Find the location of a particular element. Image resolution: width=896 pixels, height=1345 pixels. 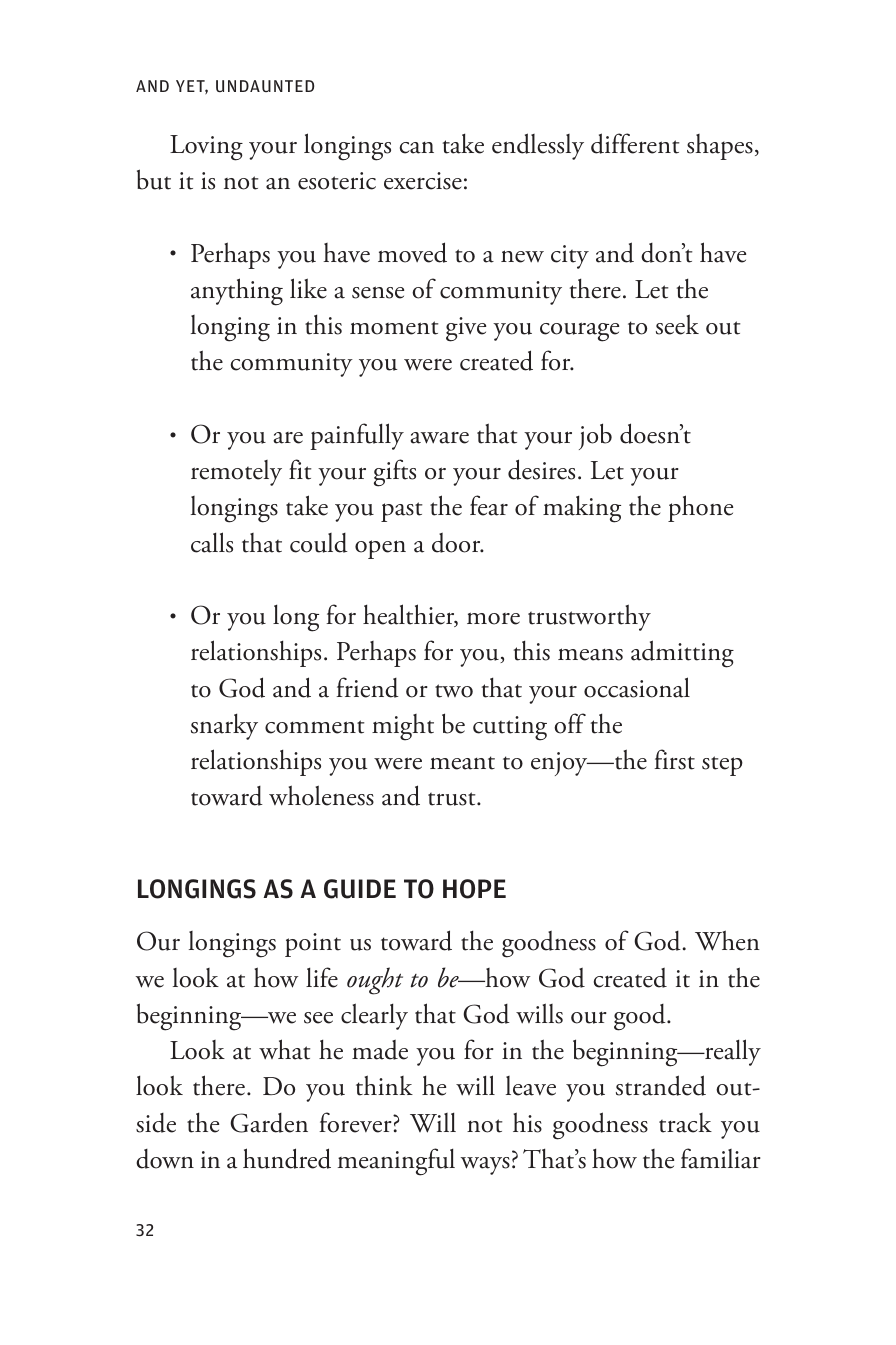

phone is located at coordinates (700, 508).
